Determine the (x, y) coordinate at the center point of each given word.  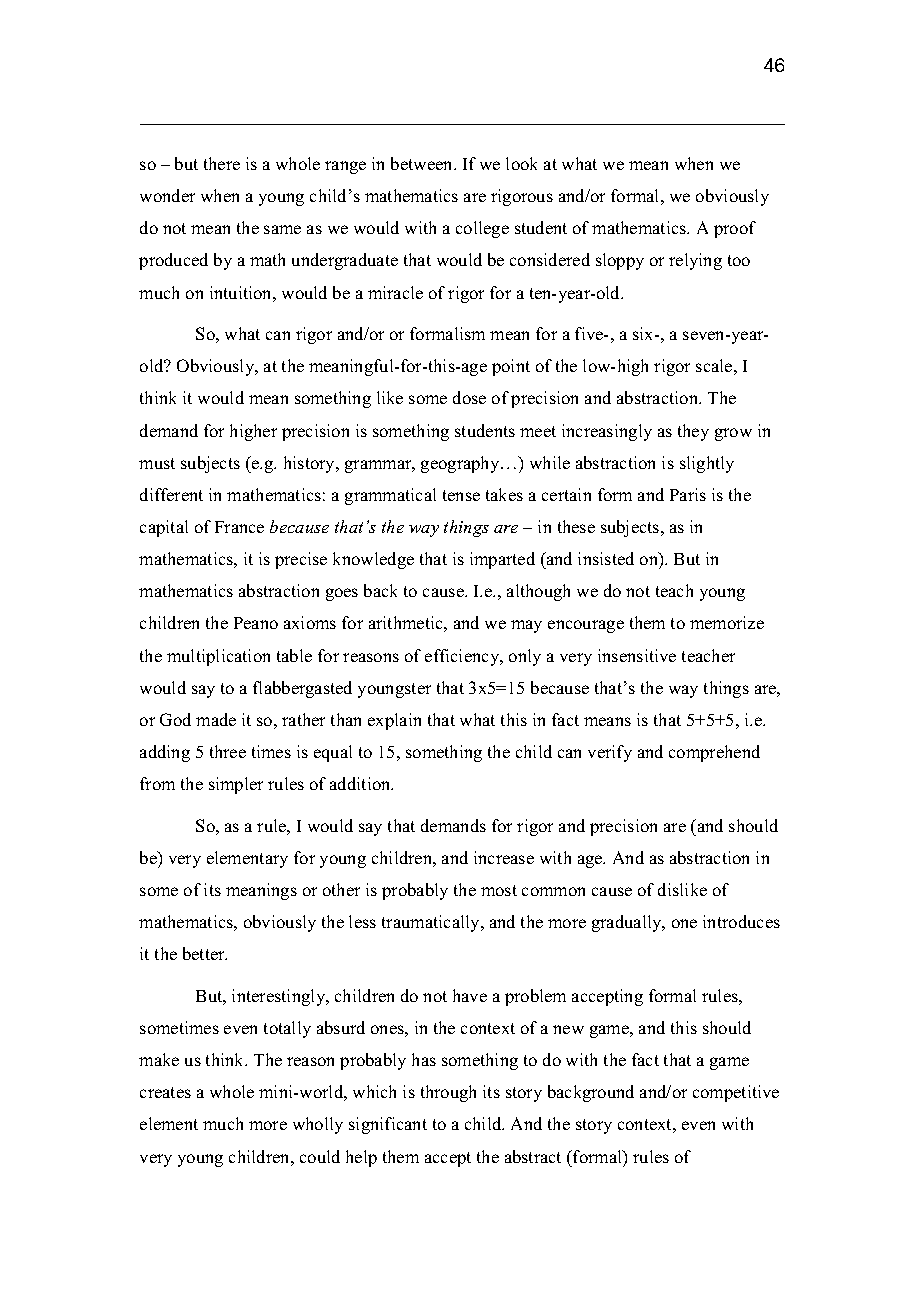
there (222, 163)
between (423, 163)
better (205, 953)
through (448, 1093)
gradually (628, 923)
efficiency (463, 657)
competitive (736, 1093)
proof (735, 229)
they (693, 432)
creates (165, 1092)
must (157, 463)
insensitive (637, 655)
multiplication (218, 657)
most (499, 890)
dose (469, 397)
